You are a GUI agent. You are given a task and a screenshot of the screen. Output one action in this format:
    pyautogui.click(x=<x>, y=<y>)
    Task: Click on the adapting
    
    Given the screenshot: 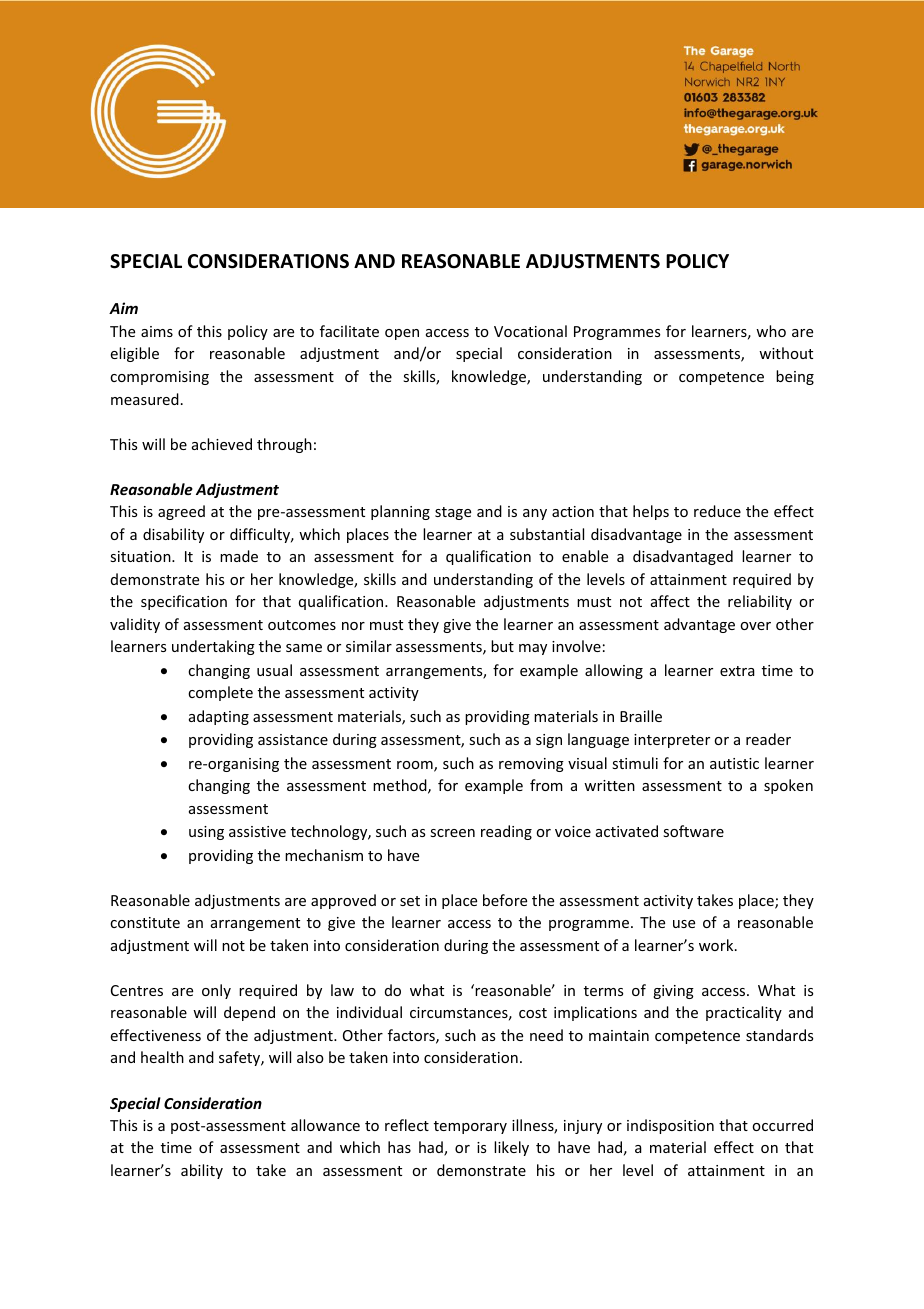 What is the action you would take?
    pyautogui.click(x=219, y=717)
